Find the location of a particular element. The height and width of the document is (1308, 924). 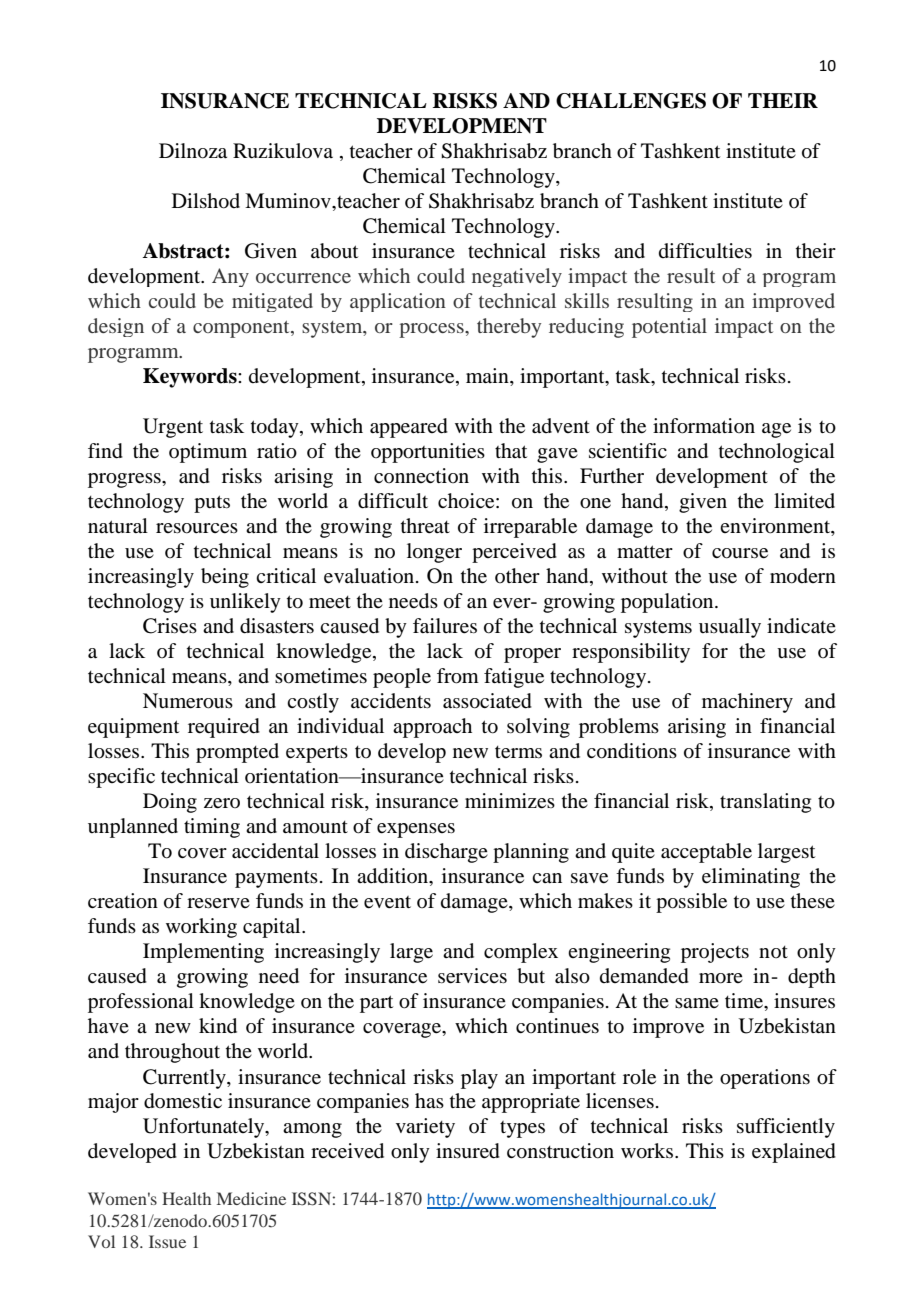

insured is located at coordinates (468, 1151).
